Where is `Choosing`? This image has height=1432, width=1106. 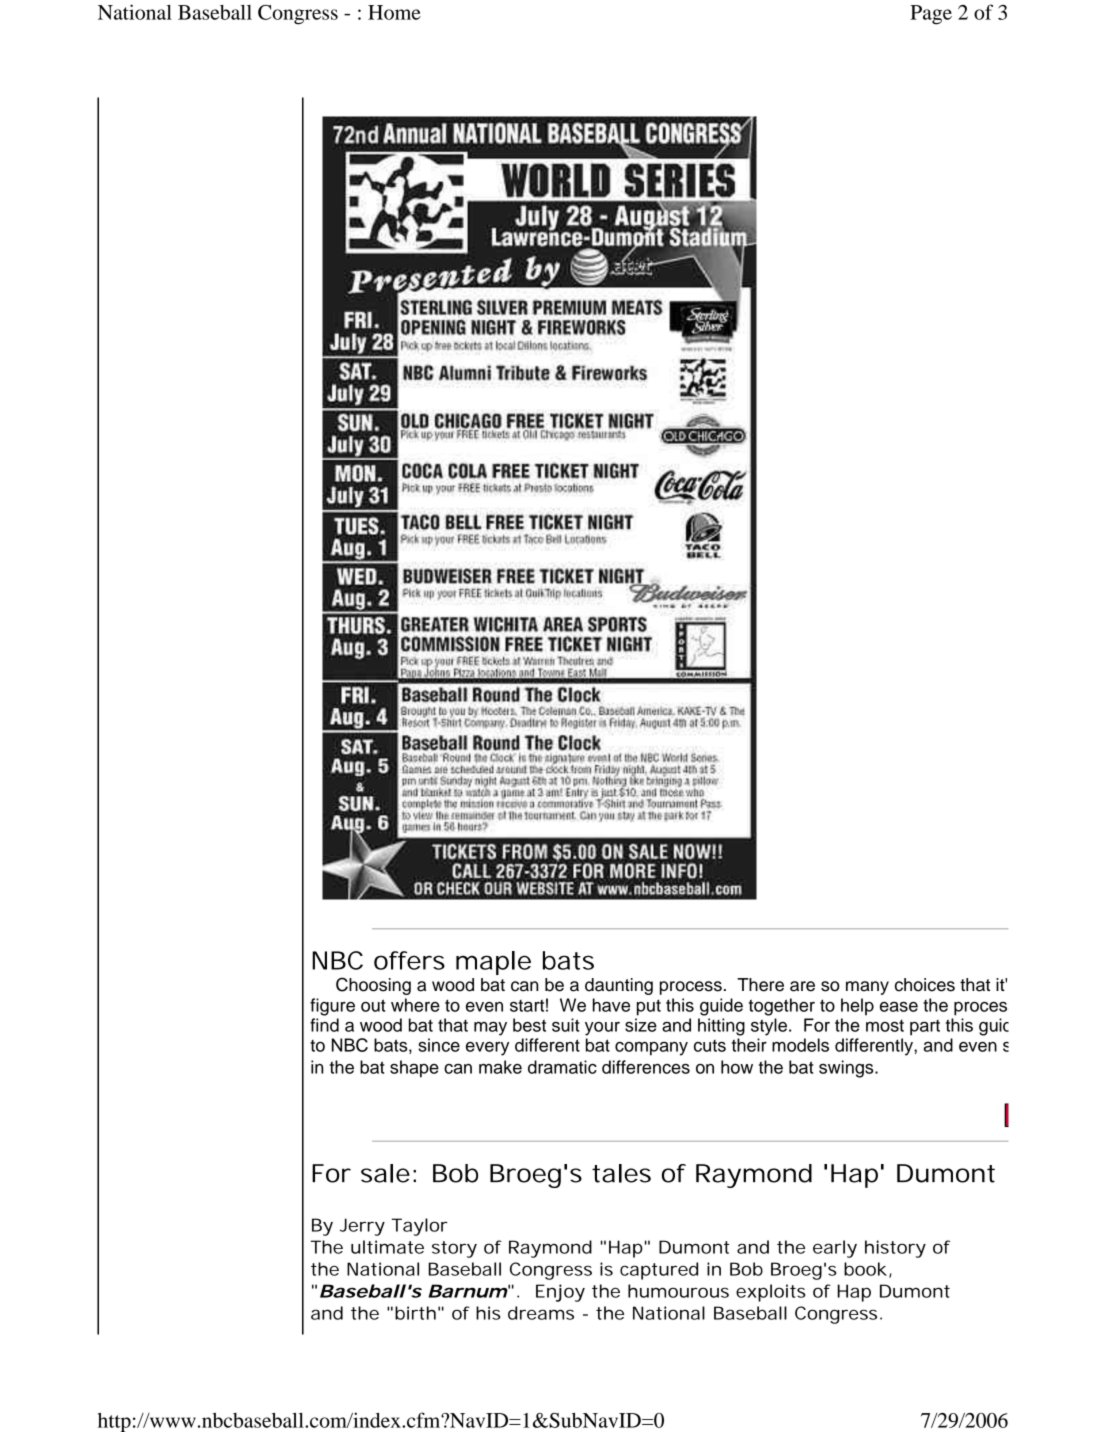
Choosing is located at coordinates (373, 986).
